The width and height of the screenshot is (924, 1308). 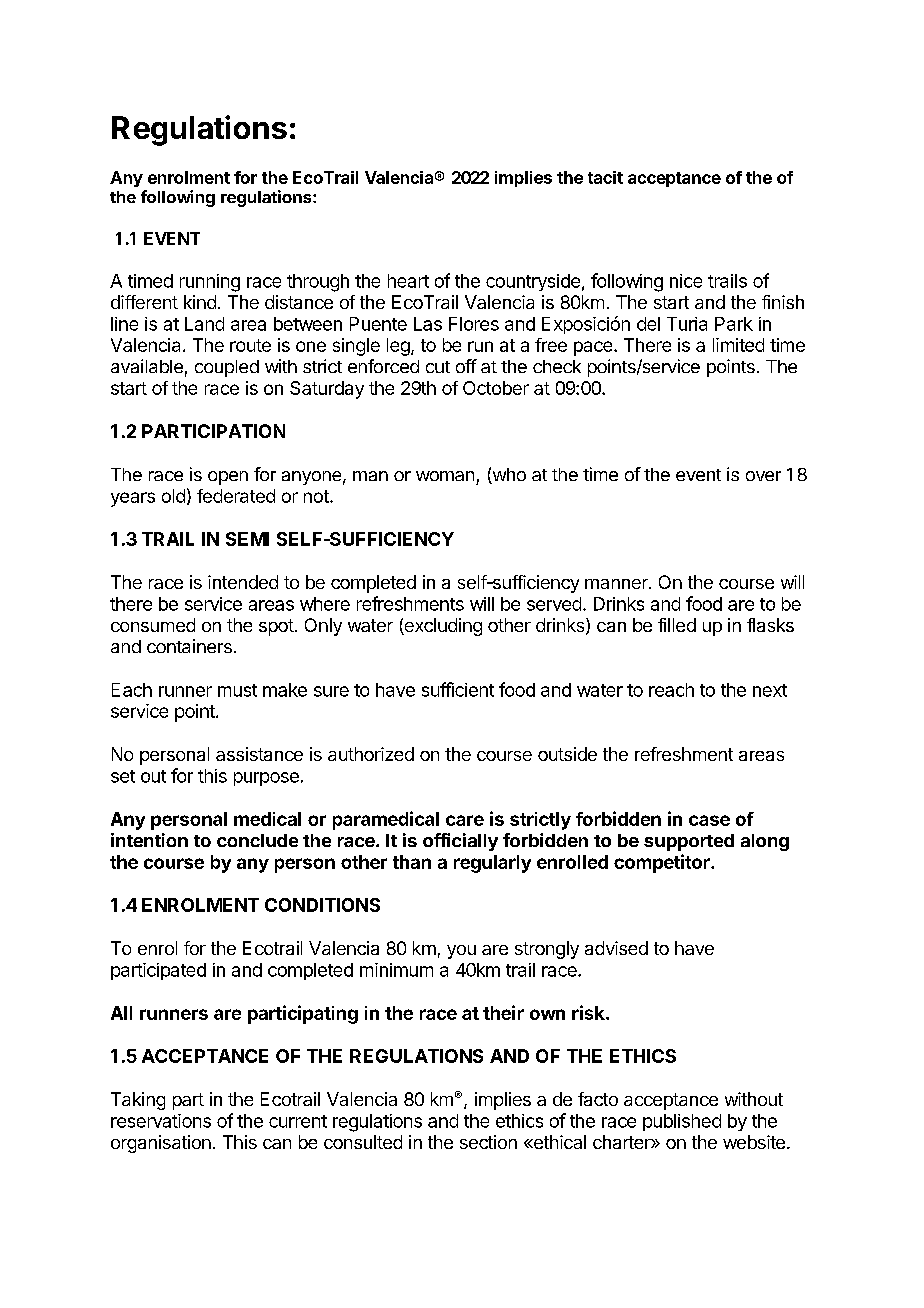 I want to click on sufficient, so click(x=458, y=689).
